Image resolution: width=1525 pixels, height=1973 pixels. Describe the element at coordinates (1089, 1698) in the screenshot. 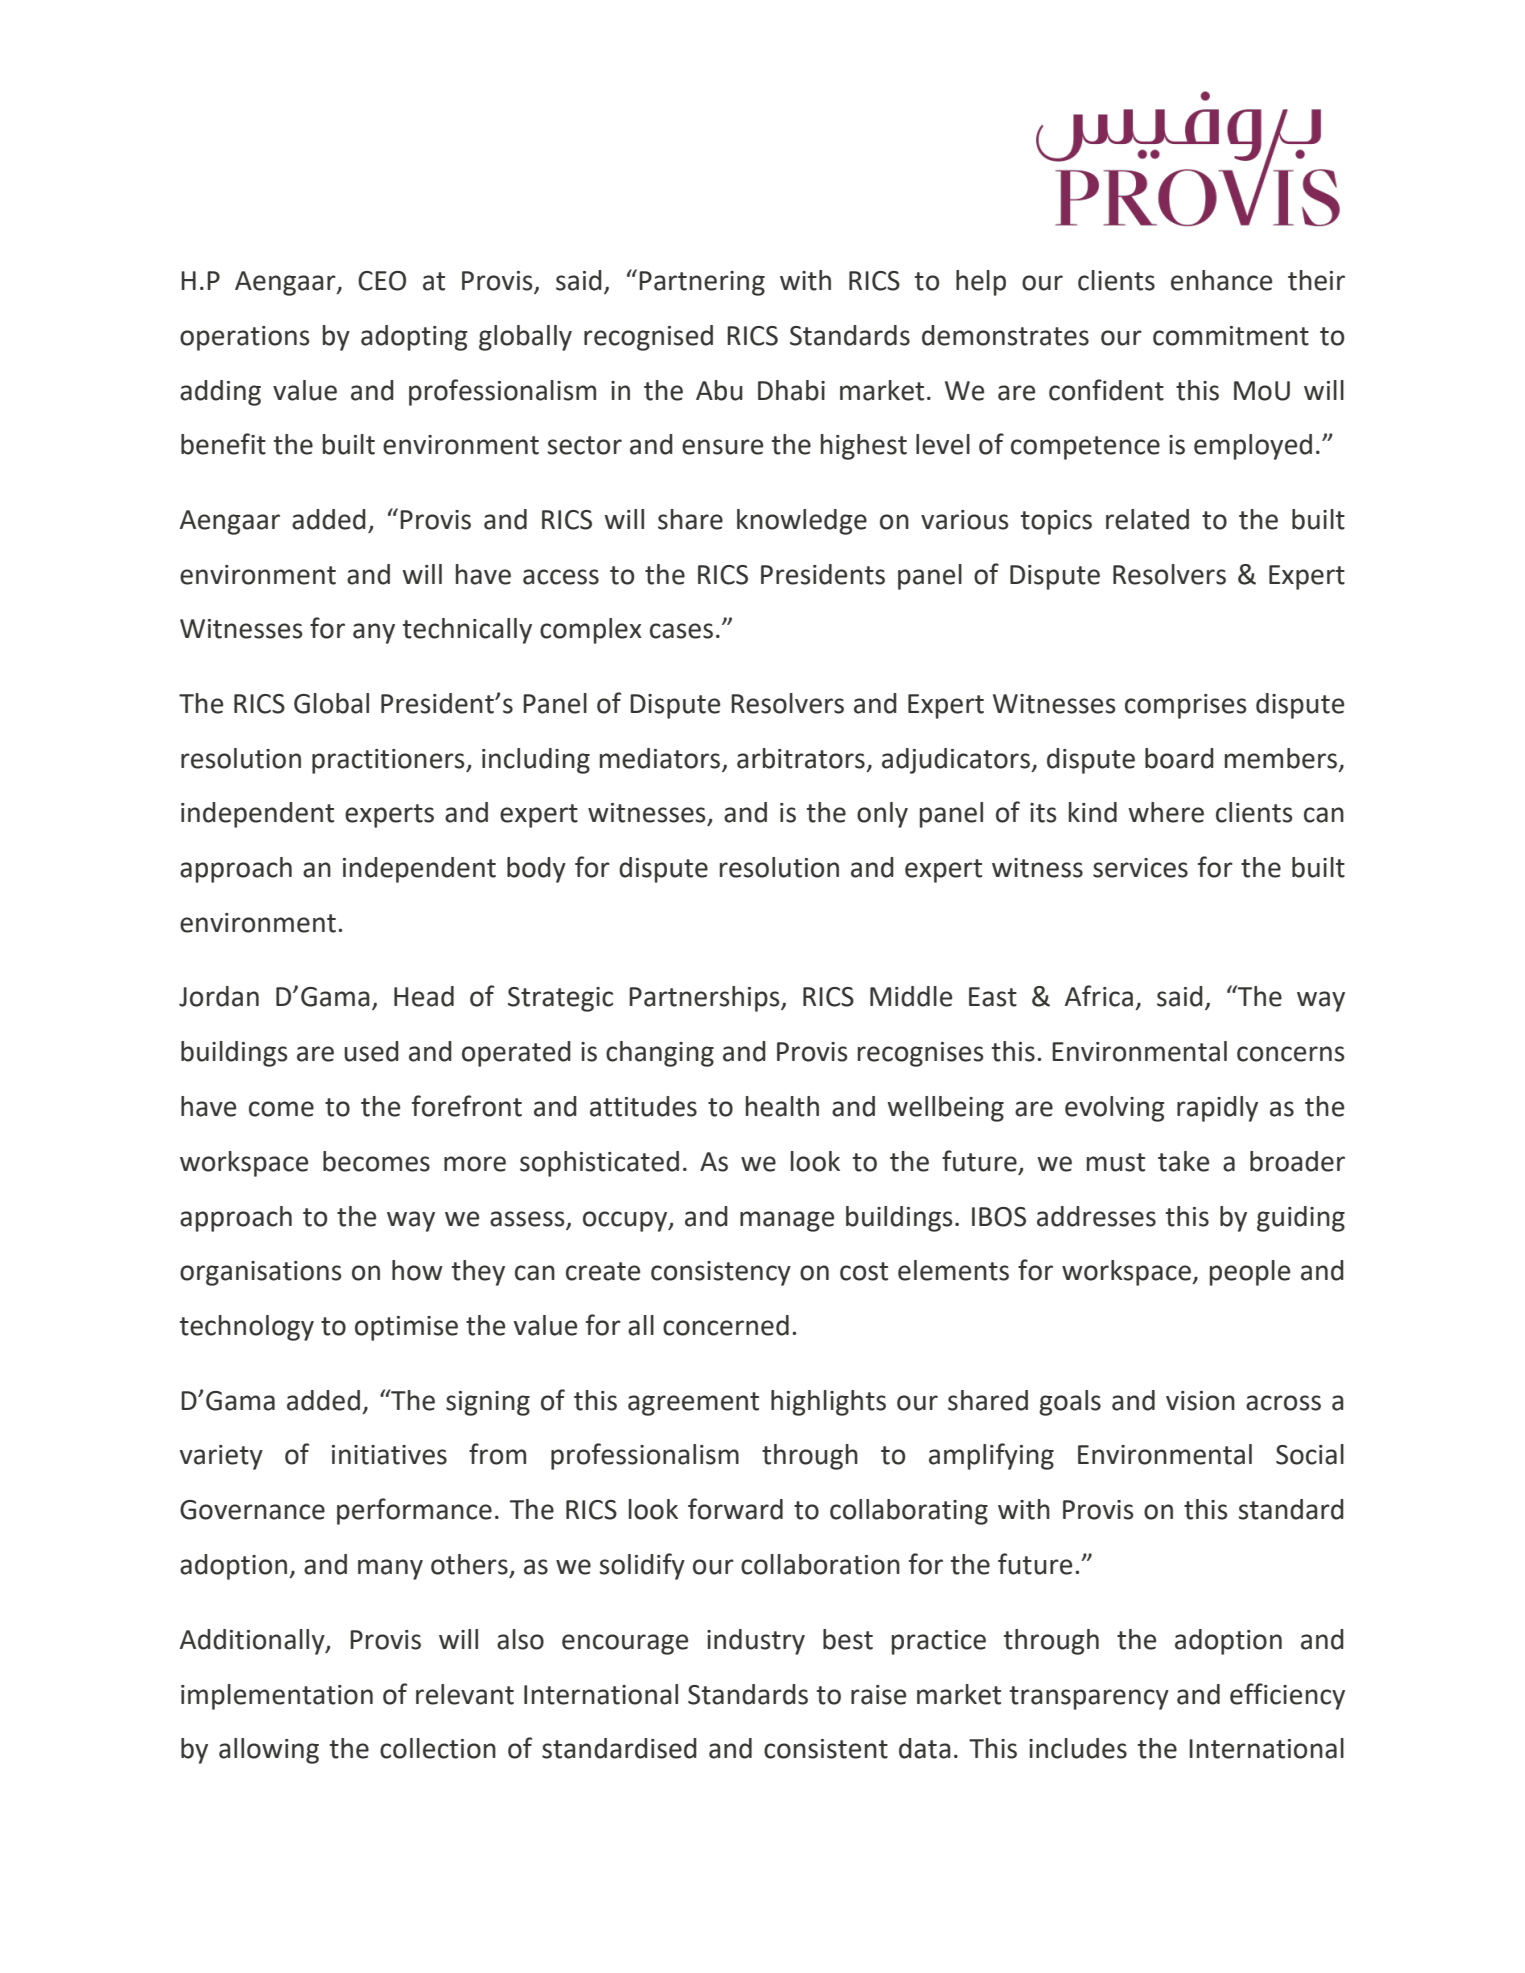

I see `transparency` at that location.
